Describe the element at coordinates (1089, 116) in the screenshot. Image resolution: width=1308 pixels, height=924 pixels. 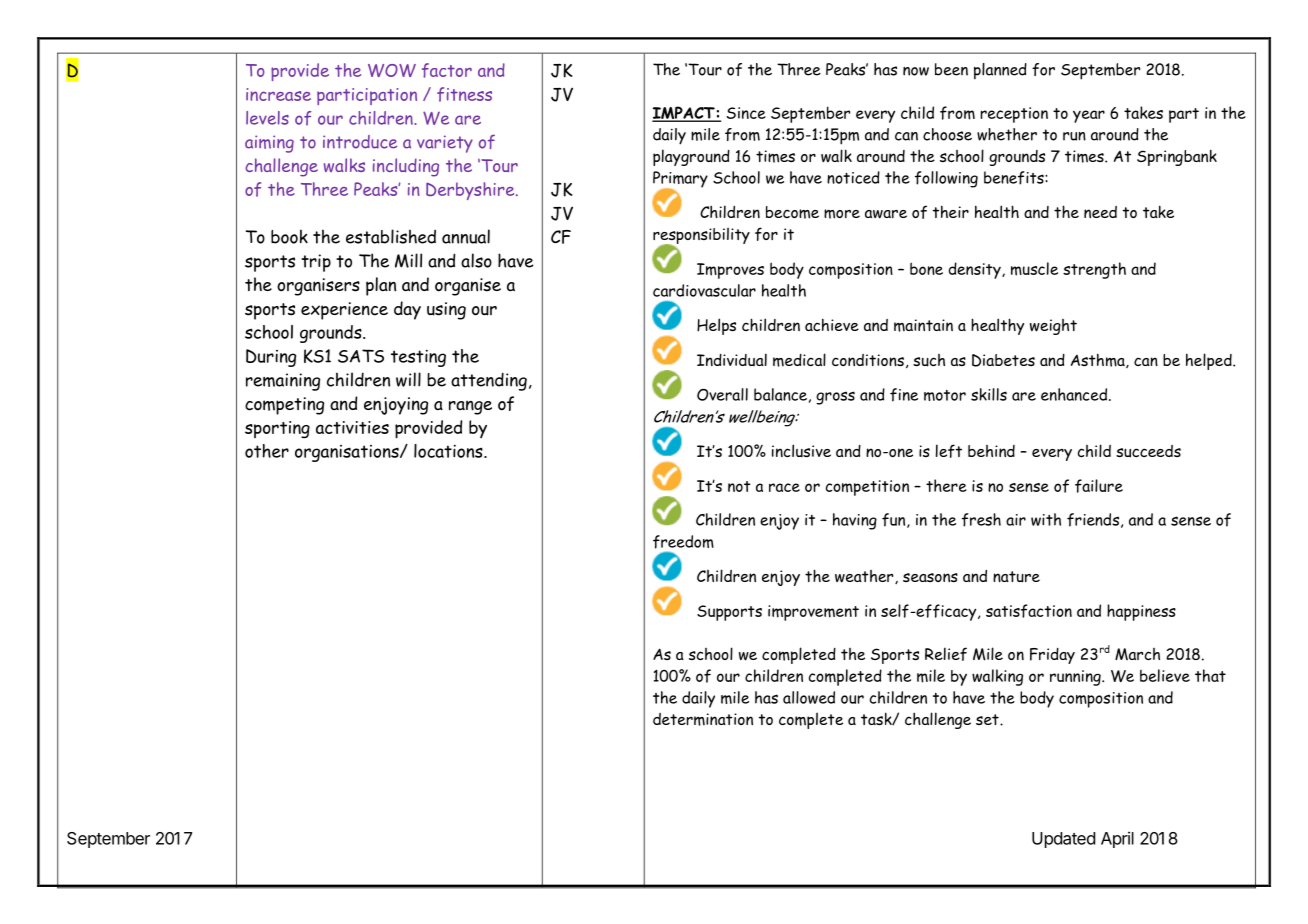
I see `year` at that location.
